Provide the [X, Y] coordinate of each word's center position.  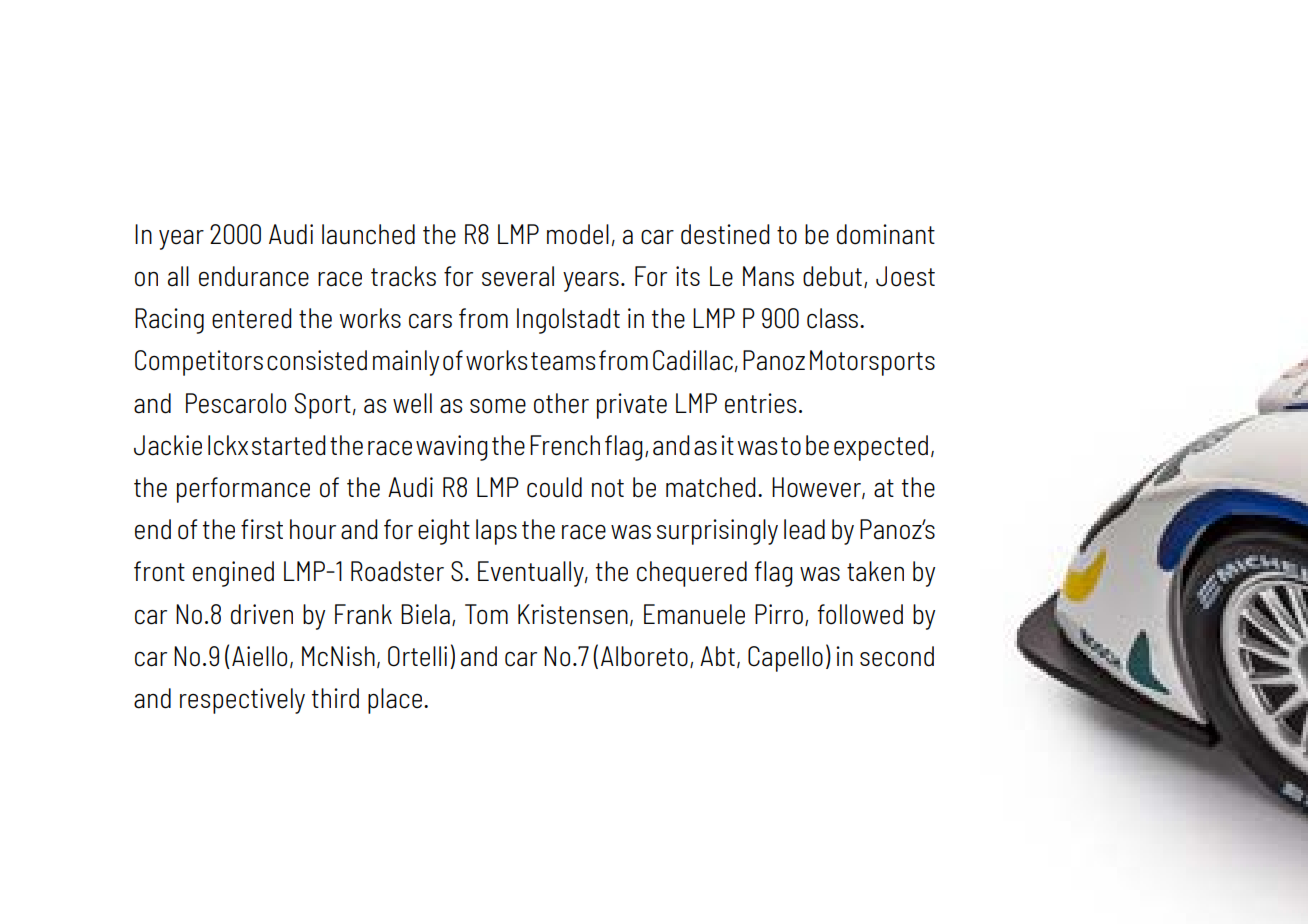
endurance [254, 276]
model [578, 234]
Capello [785, 659]
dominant [886, 234]
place [395, 701]
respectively [242, 701]
